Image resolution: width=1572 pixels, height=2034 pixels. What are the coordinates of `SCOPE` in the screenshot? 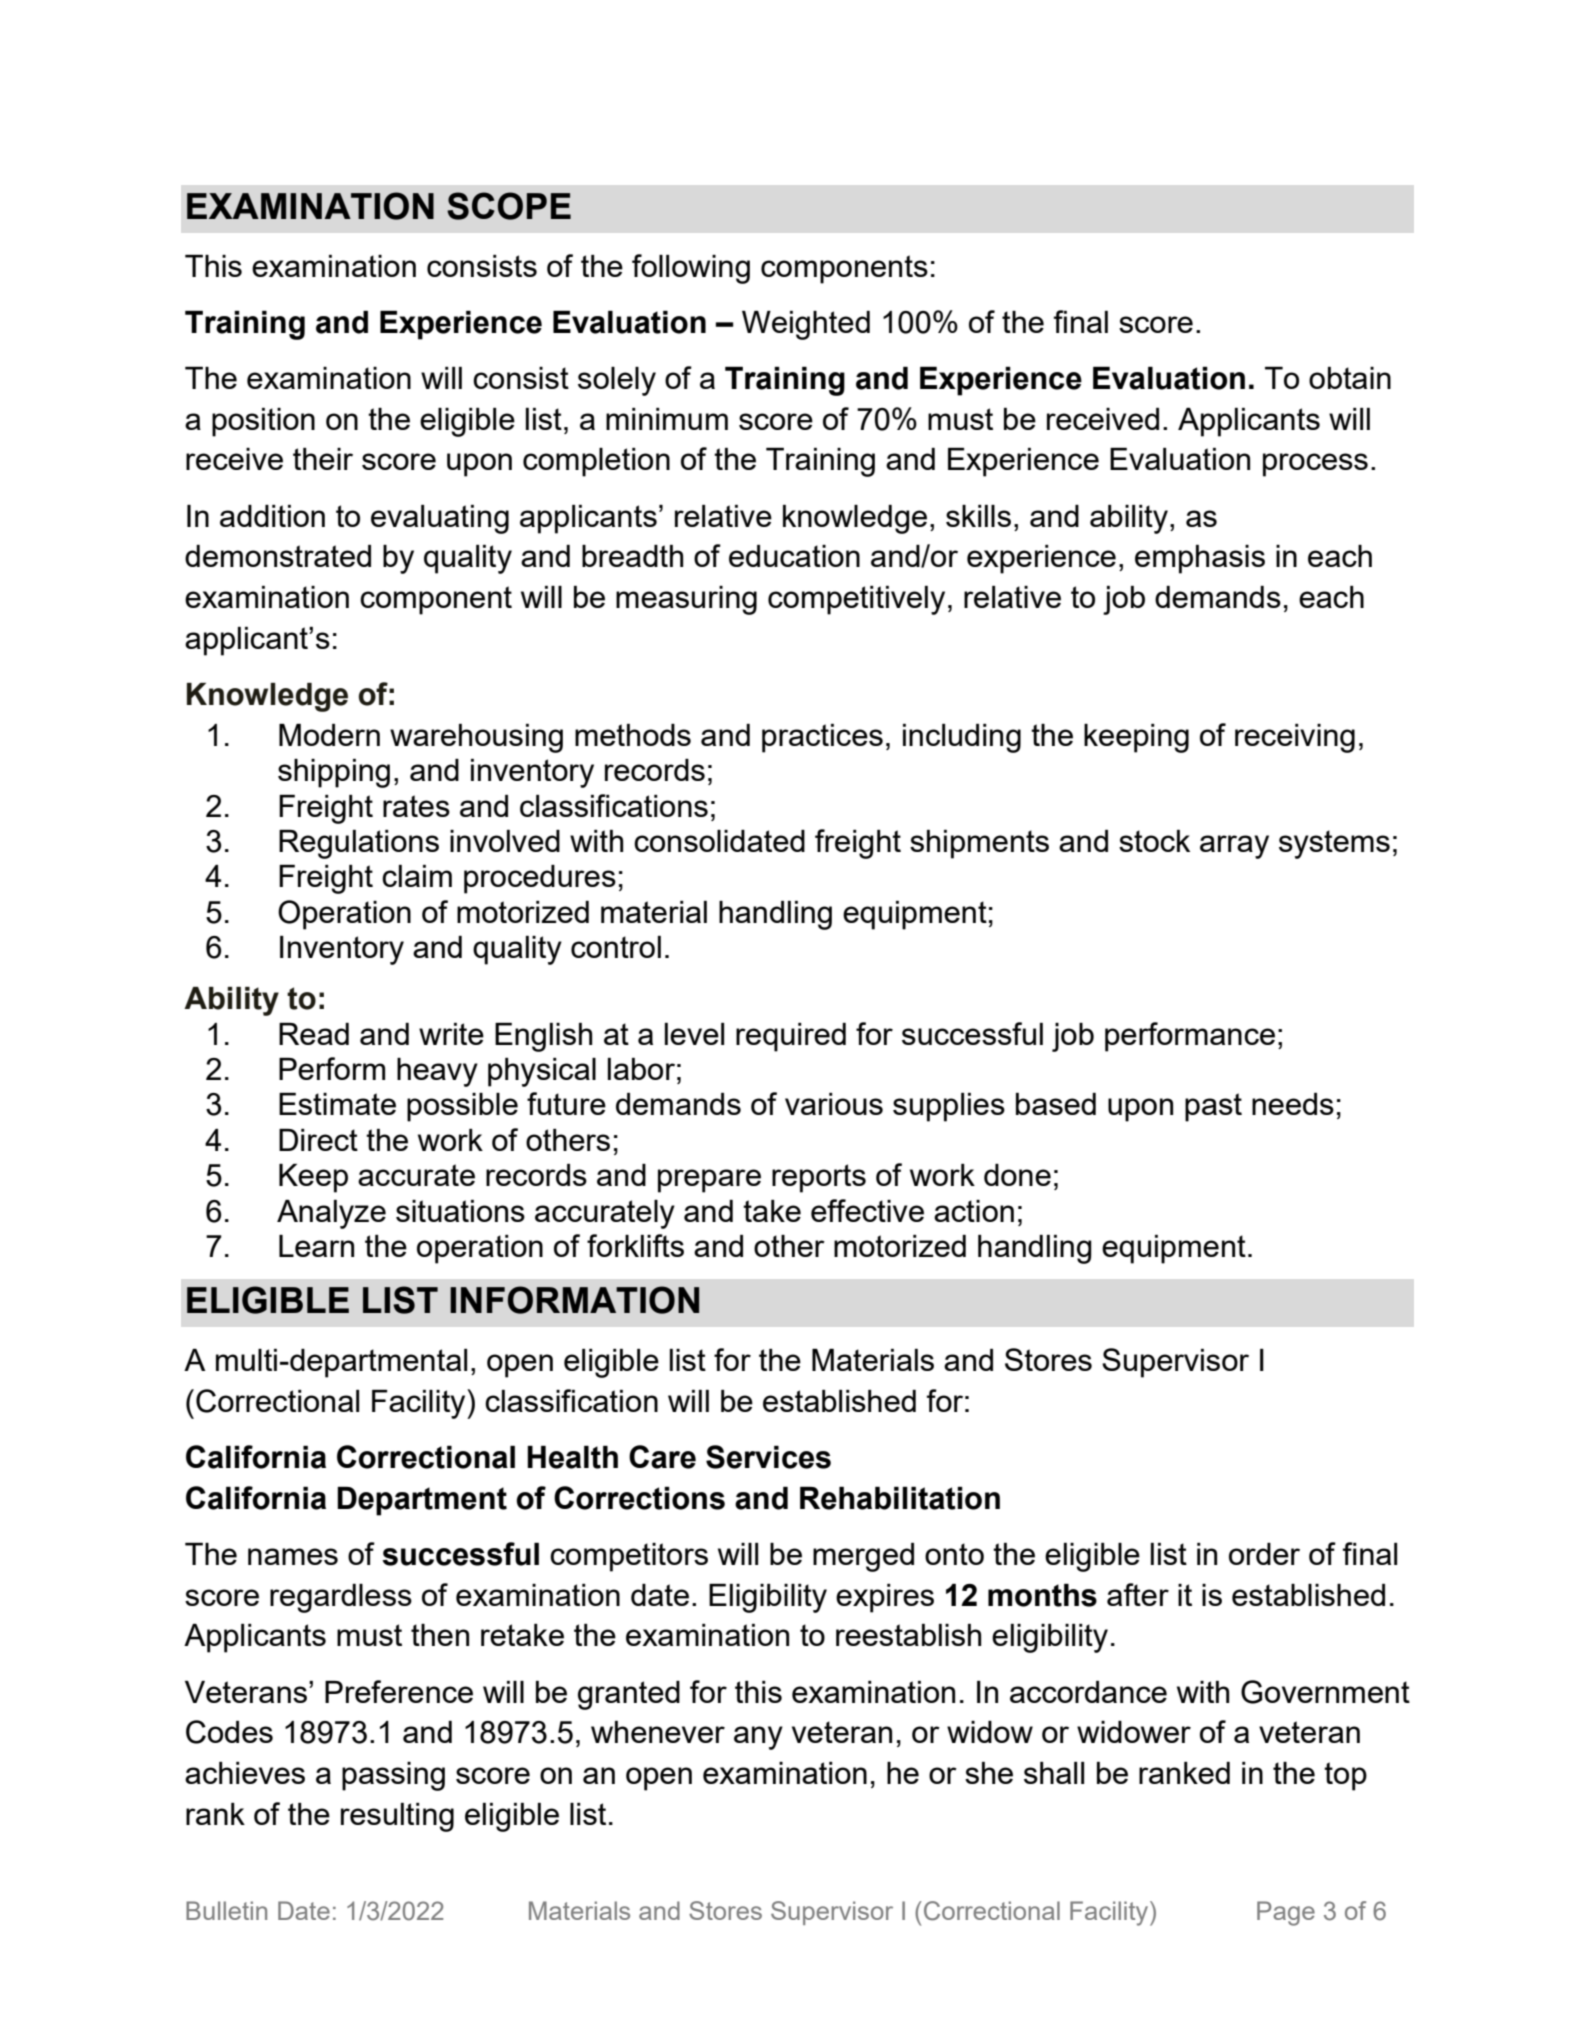 It's located at (509, 206).
